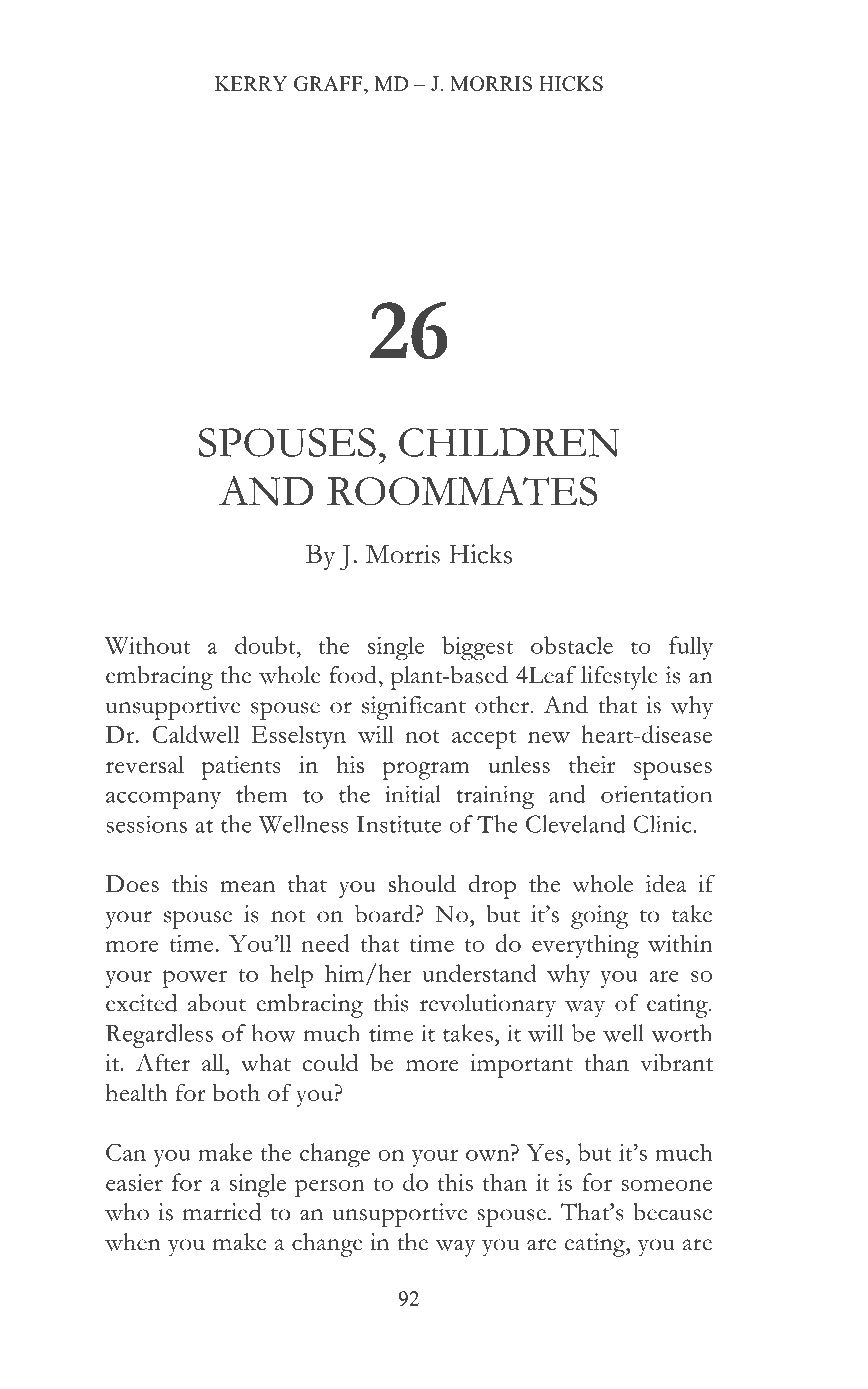 The image size is (868, 1389). What do you see at coordinates (666, 1185) in the page?
I see `someone` at bounding box center [666, 1185].
